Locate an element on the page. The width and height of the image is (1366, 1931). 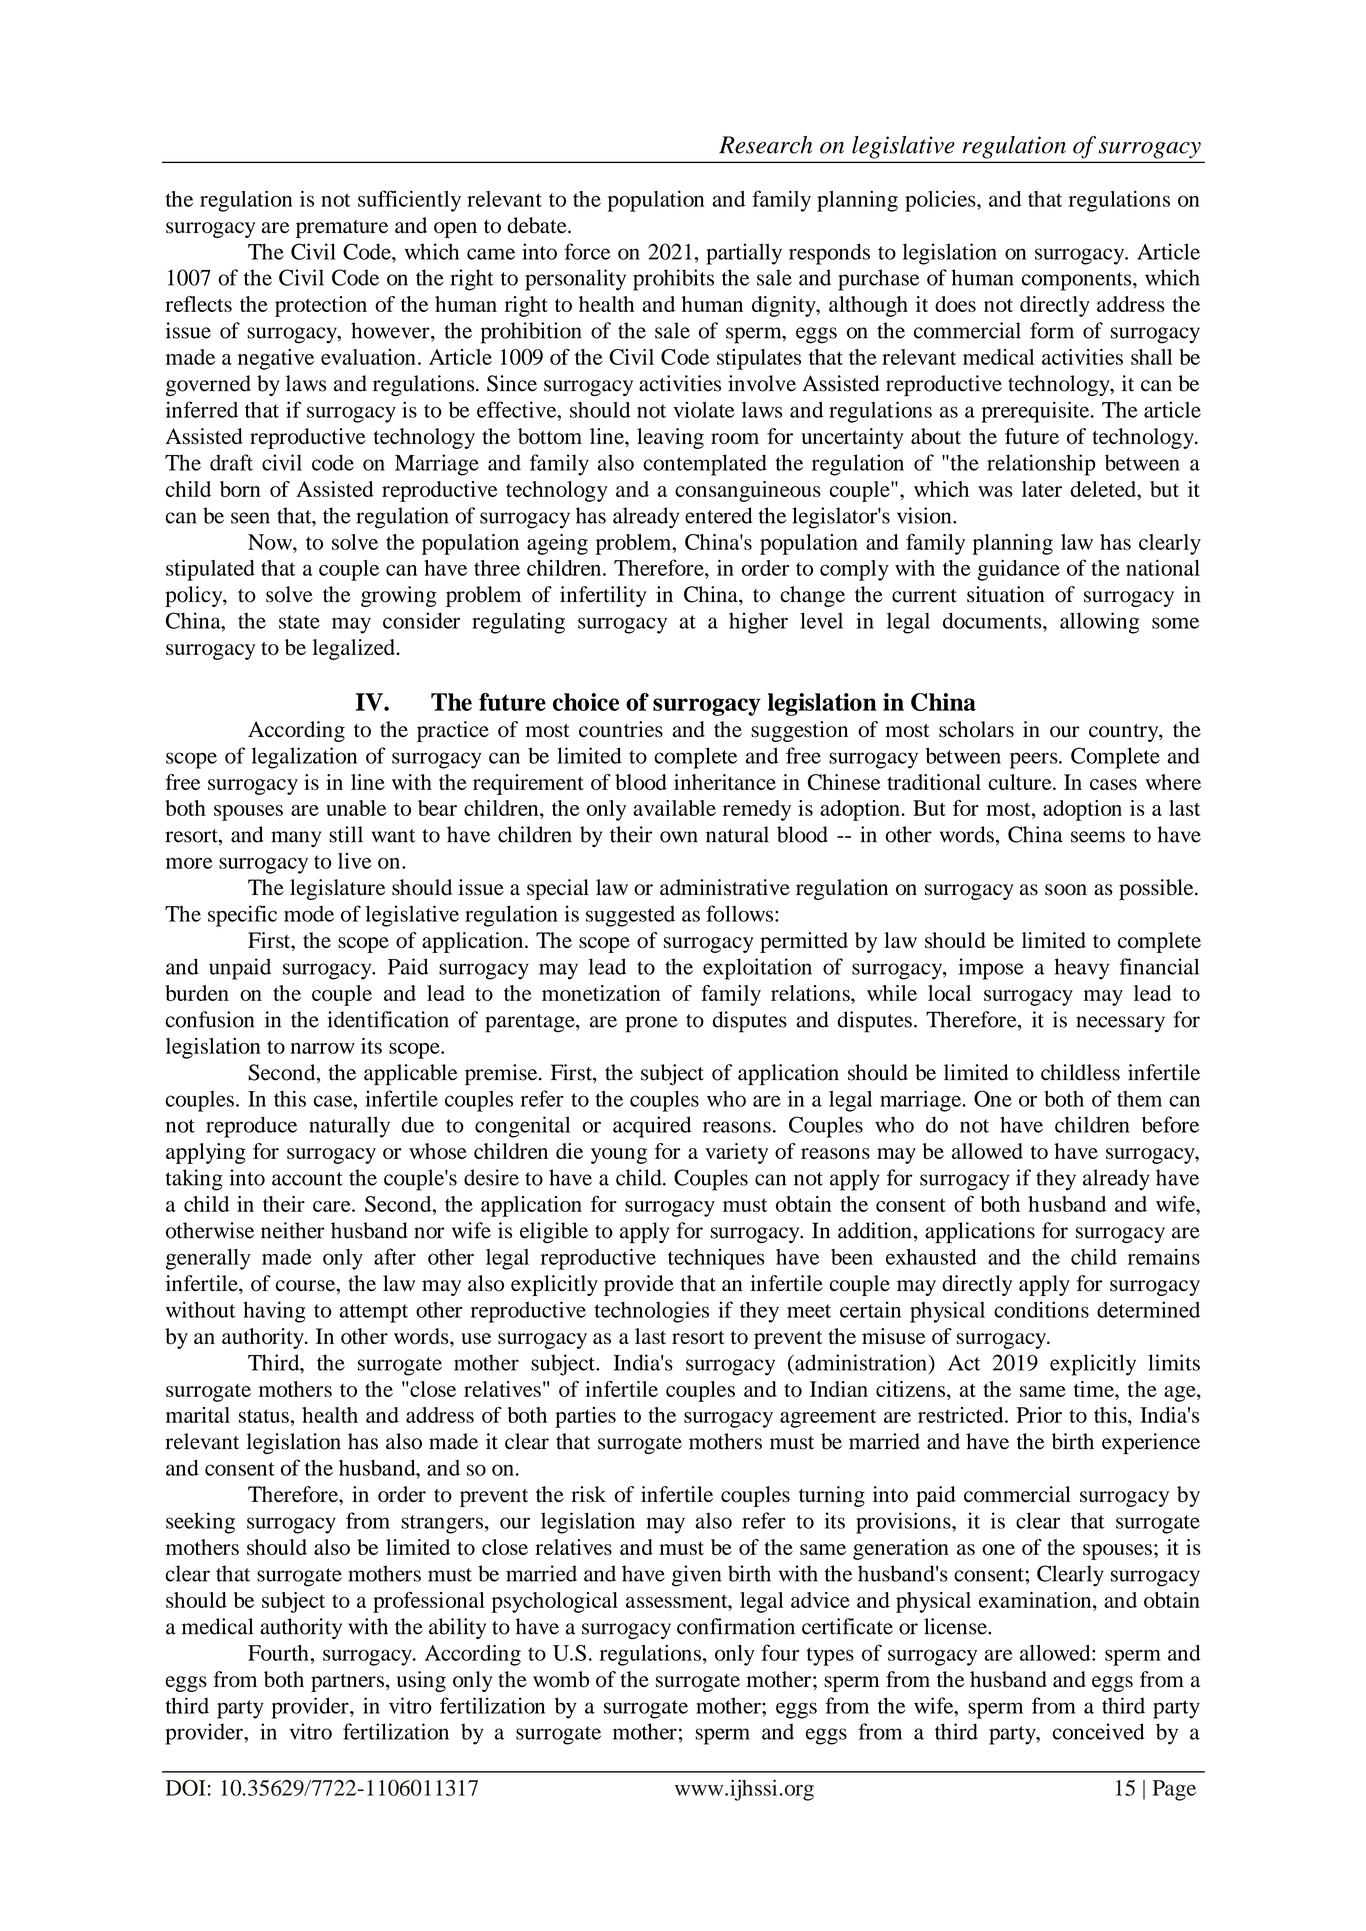
guidance is located at coordinates (1019, 570).
